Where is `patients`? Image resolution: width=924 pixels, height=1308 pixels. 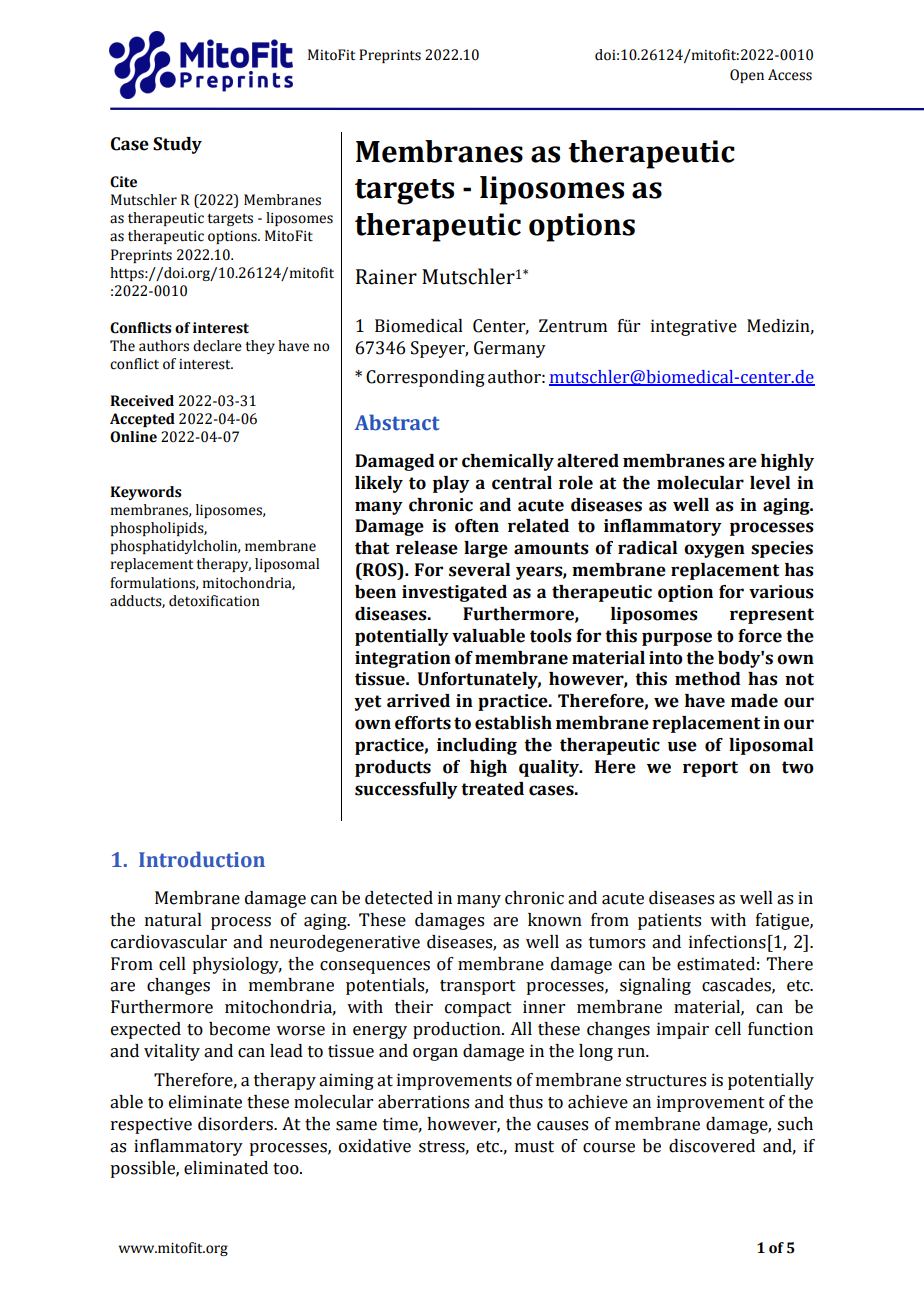
patients is located at coordinates (669, 921).
